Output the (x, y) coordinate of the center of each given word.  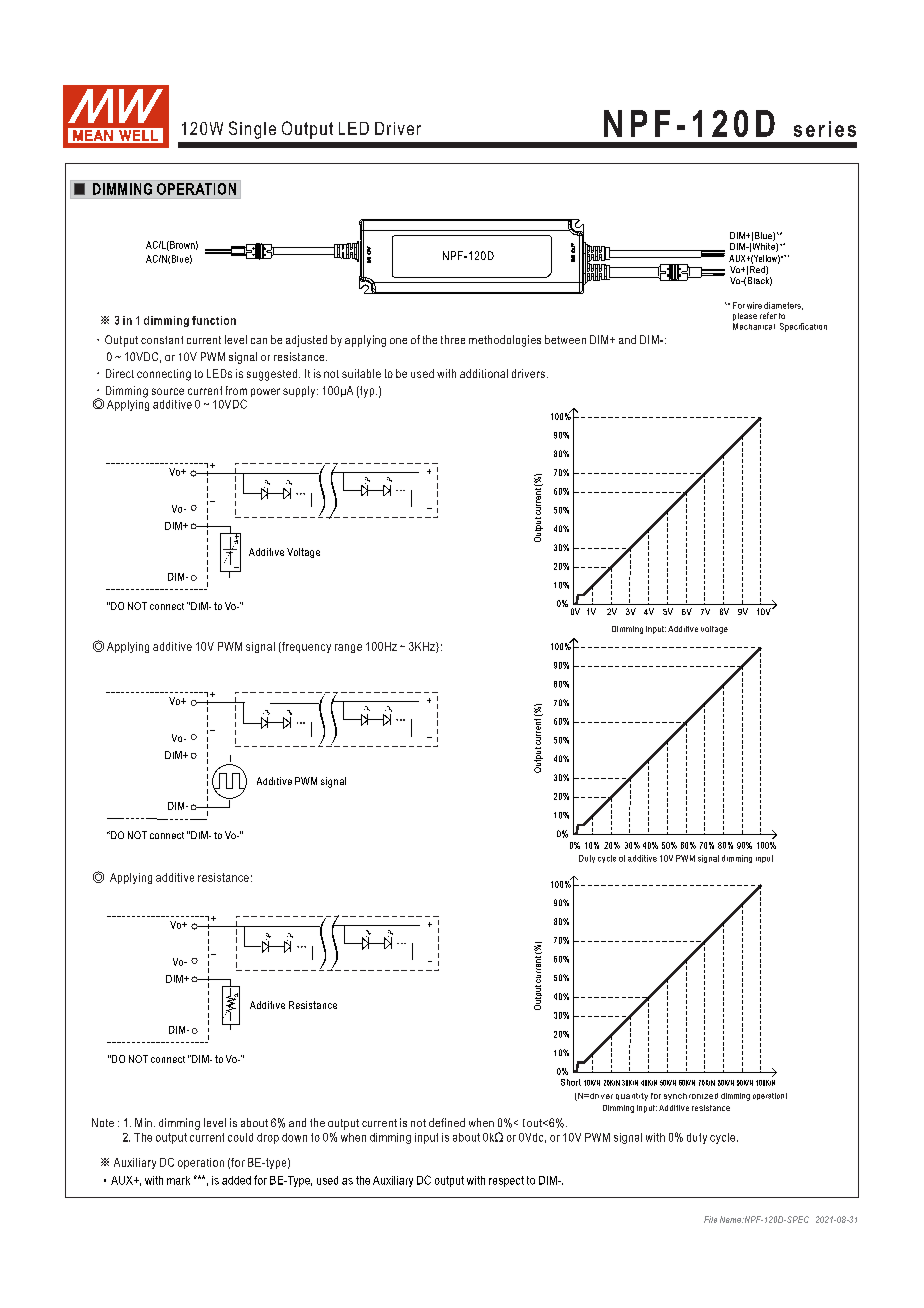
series (825, 129)
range (348, 648)
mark (178, 1180)
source (168, 391)
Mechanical (754, 326)
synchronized (691, 1096)
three (453, 339)
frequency (305, 647)
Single (252, 130)
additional (484, 373)
